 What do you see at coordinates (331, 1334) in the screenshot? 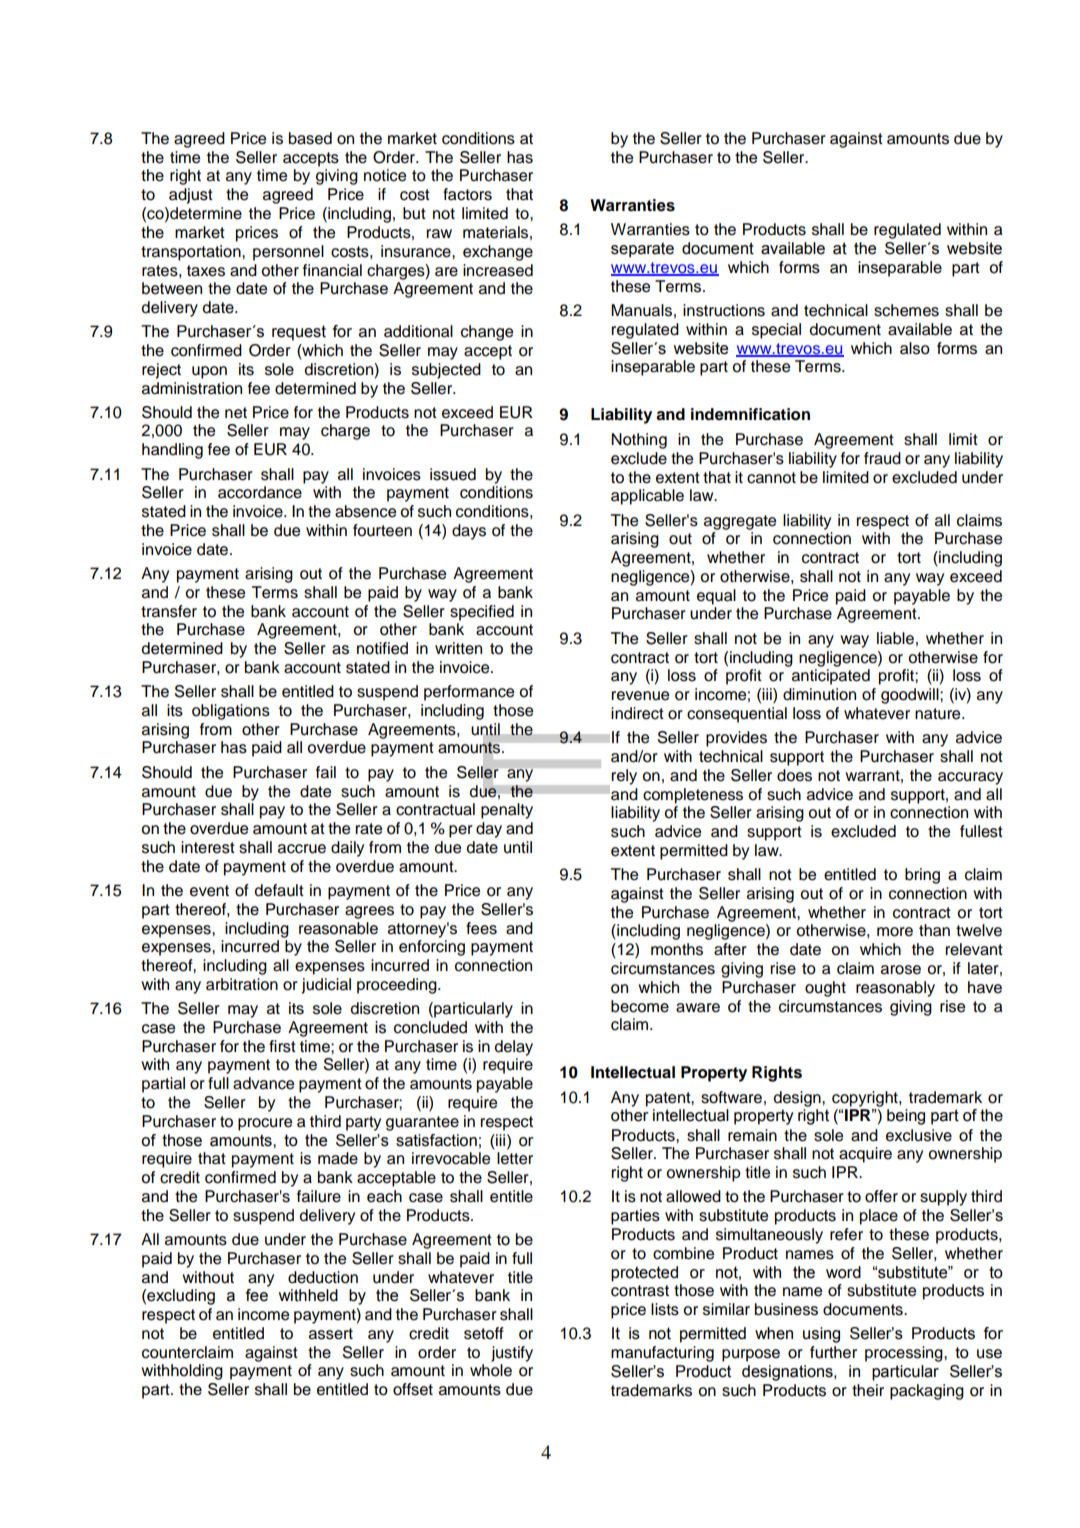
I see `assert` at bounding box center [331, 1334].
